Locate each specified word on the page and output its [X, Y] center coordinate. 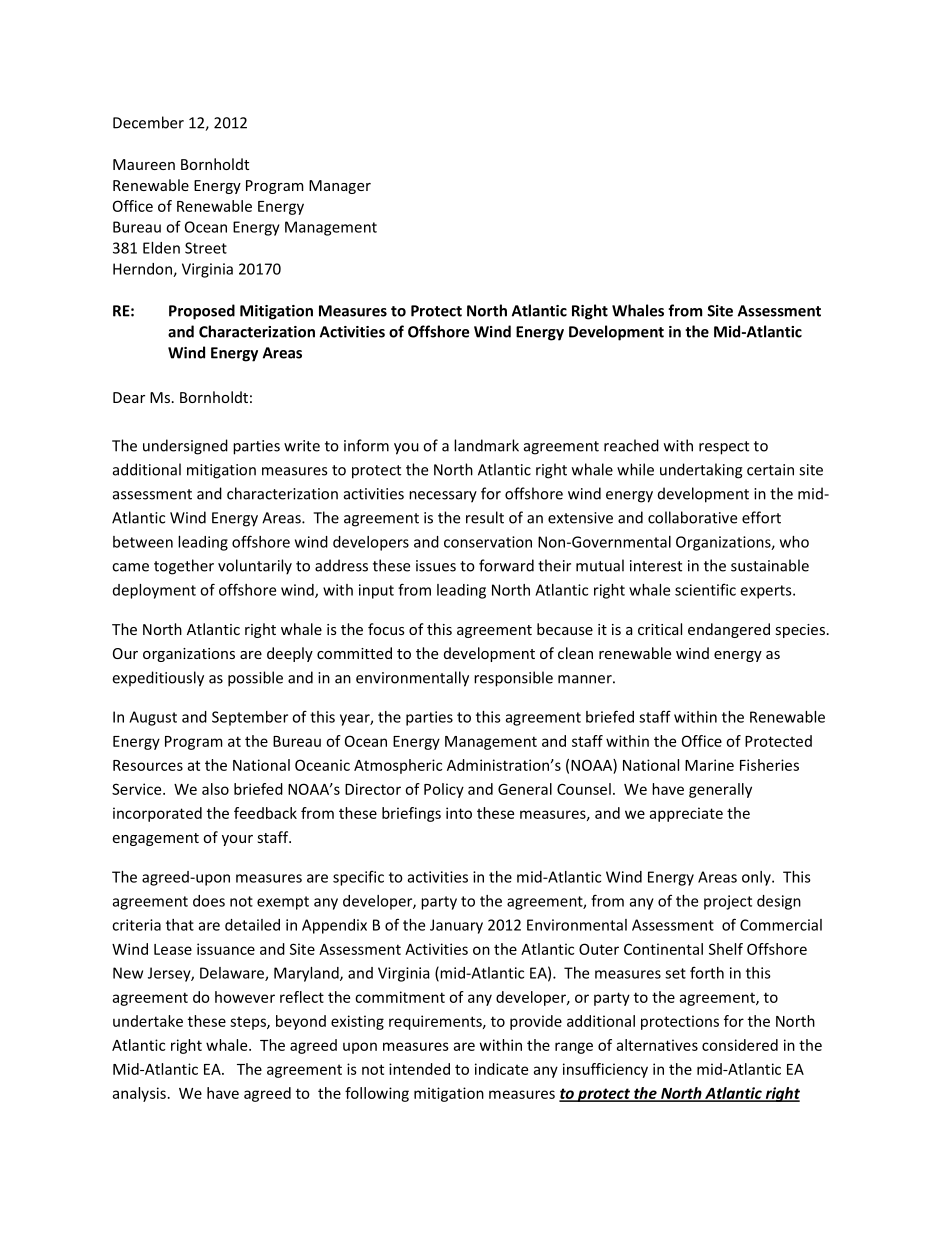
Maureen [144, 164]
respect [724, 448]
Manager [340, 187]
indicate [501, 1069]
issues [436, 566]
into [459, 813]
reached [631, 445]
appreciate [686, 814]
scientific [705, 590]
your [237, 840]
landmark [486, 445]
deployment [154, 591]
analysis [139, 1094]
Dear [129, 397]
